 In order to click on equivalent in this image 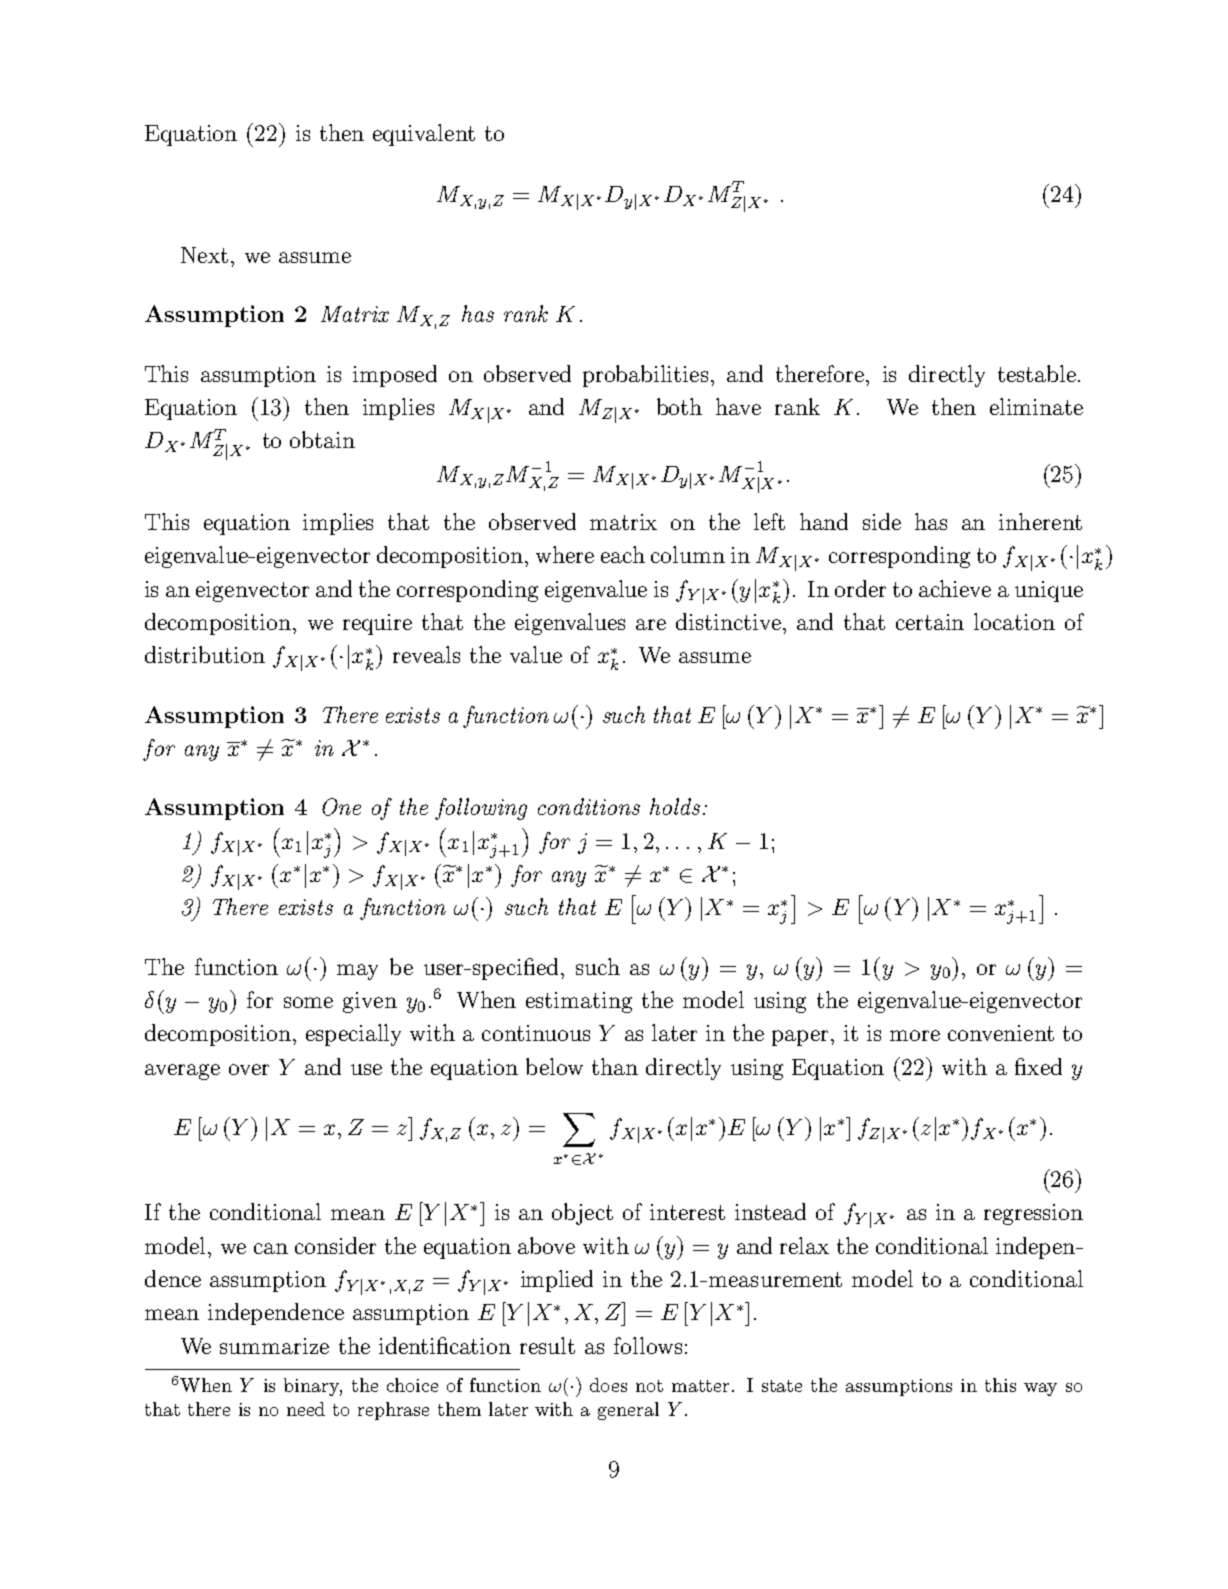, I will do `click(424, 135)`.
